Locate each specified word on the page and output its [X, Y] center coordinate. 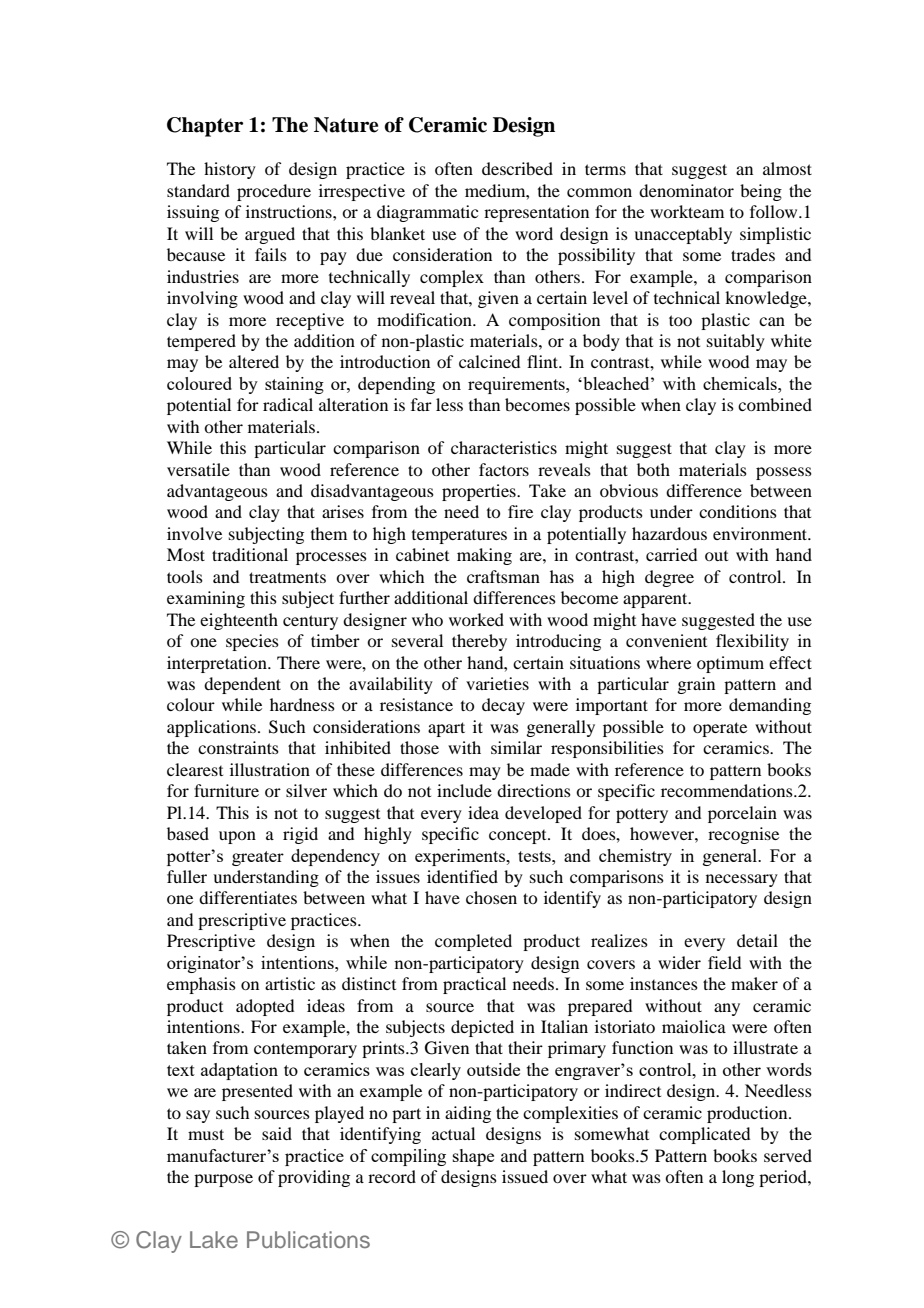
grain [696, 685]
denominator [686, 190]
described [517, 168]
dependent [242, 685]
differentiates [248, 897]
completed [473, 942]
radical [288, 404]
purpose [223, 1180]
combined [775, 404]
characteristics [504, 447]
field [724, 962]
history [230, 170]
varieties [497, 683]
